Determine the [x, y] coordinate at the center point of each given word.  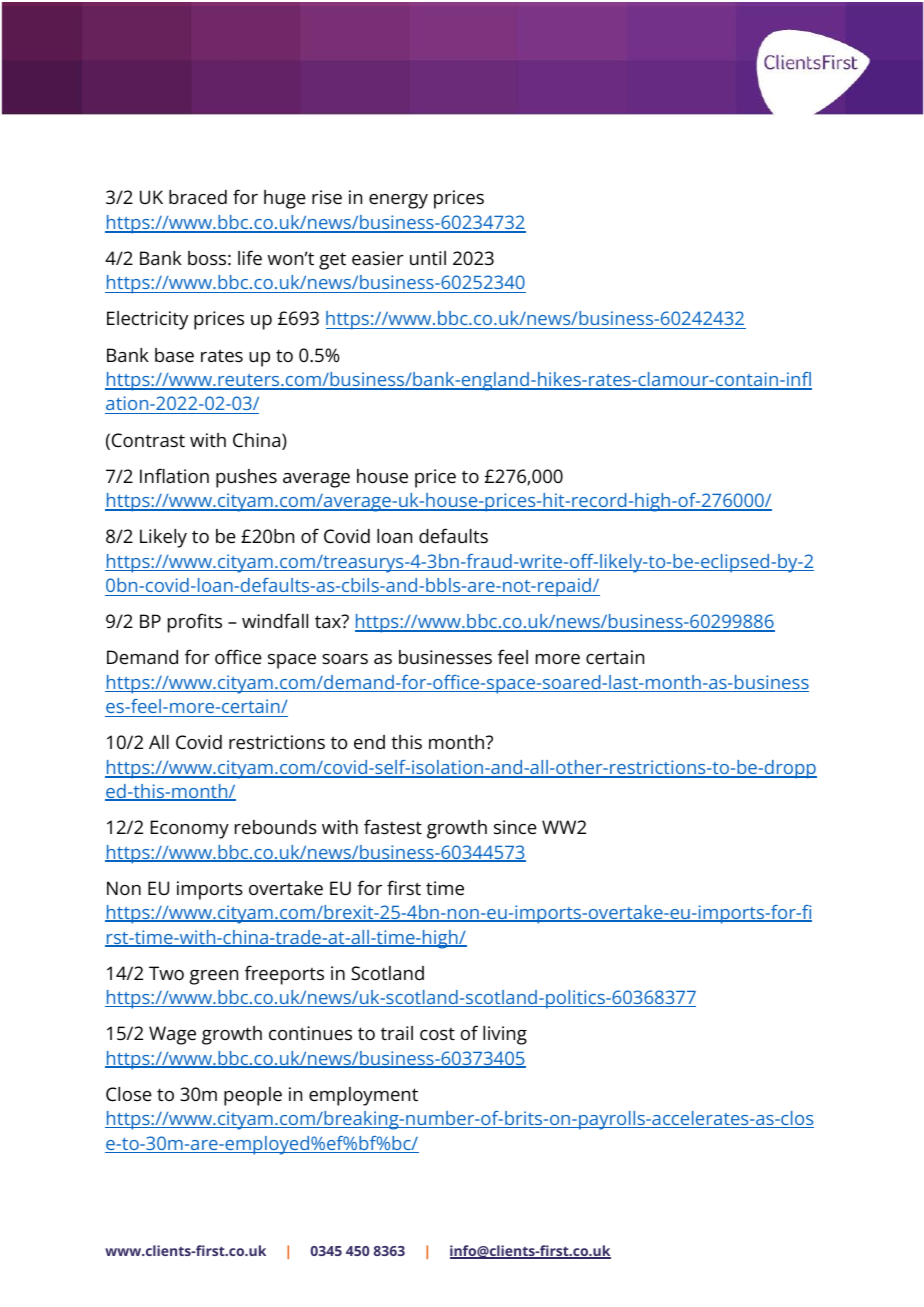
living [505, 1035]
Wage [172, 1035]
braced [198, 197]
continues [310, 1033]
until [428, 258]
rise [327, 197]
